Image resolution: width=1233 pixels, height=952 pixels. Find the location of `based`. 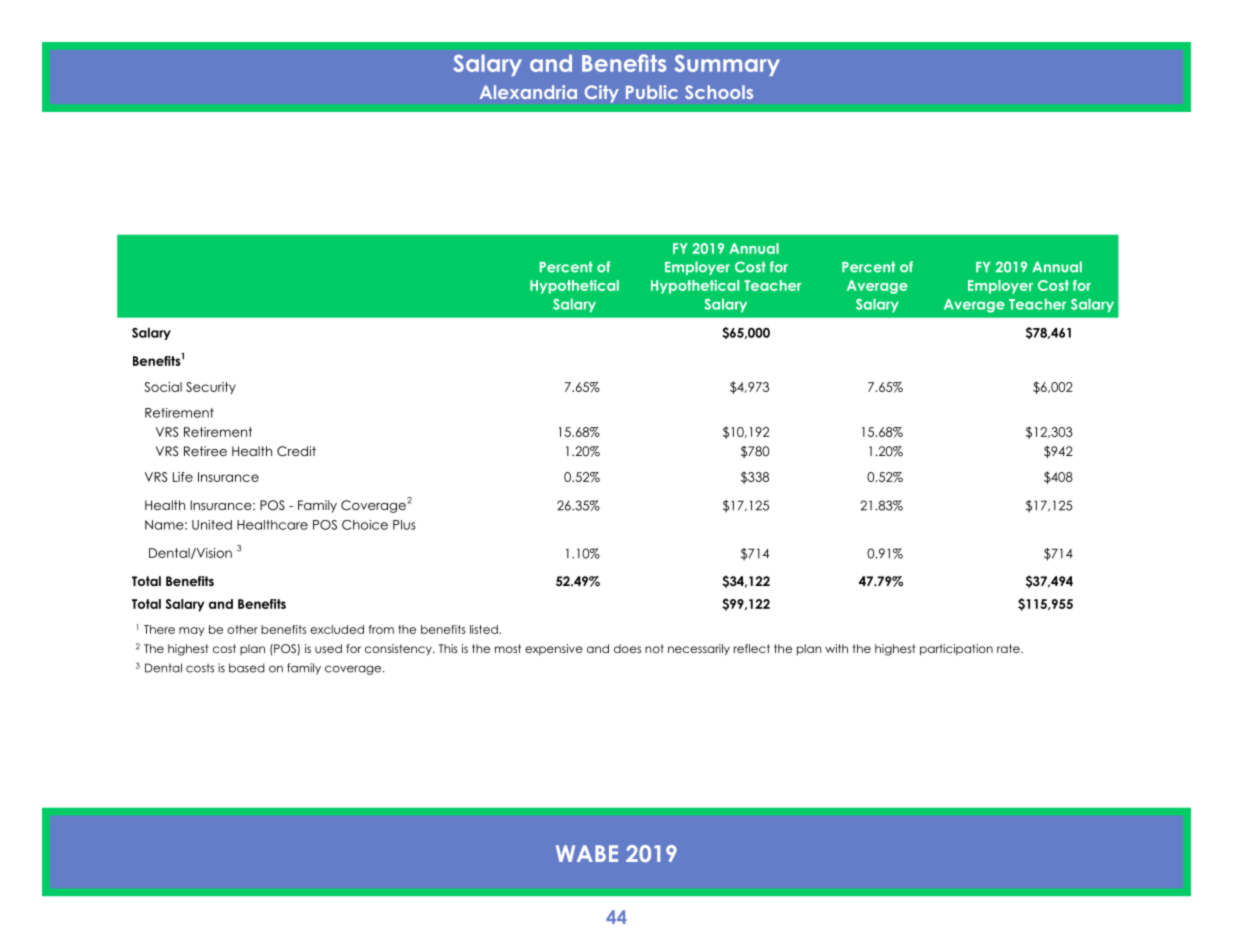

based is located at coordinates (247, 668).
